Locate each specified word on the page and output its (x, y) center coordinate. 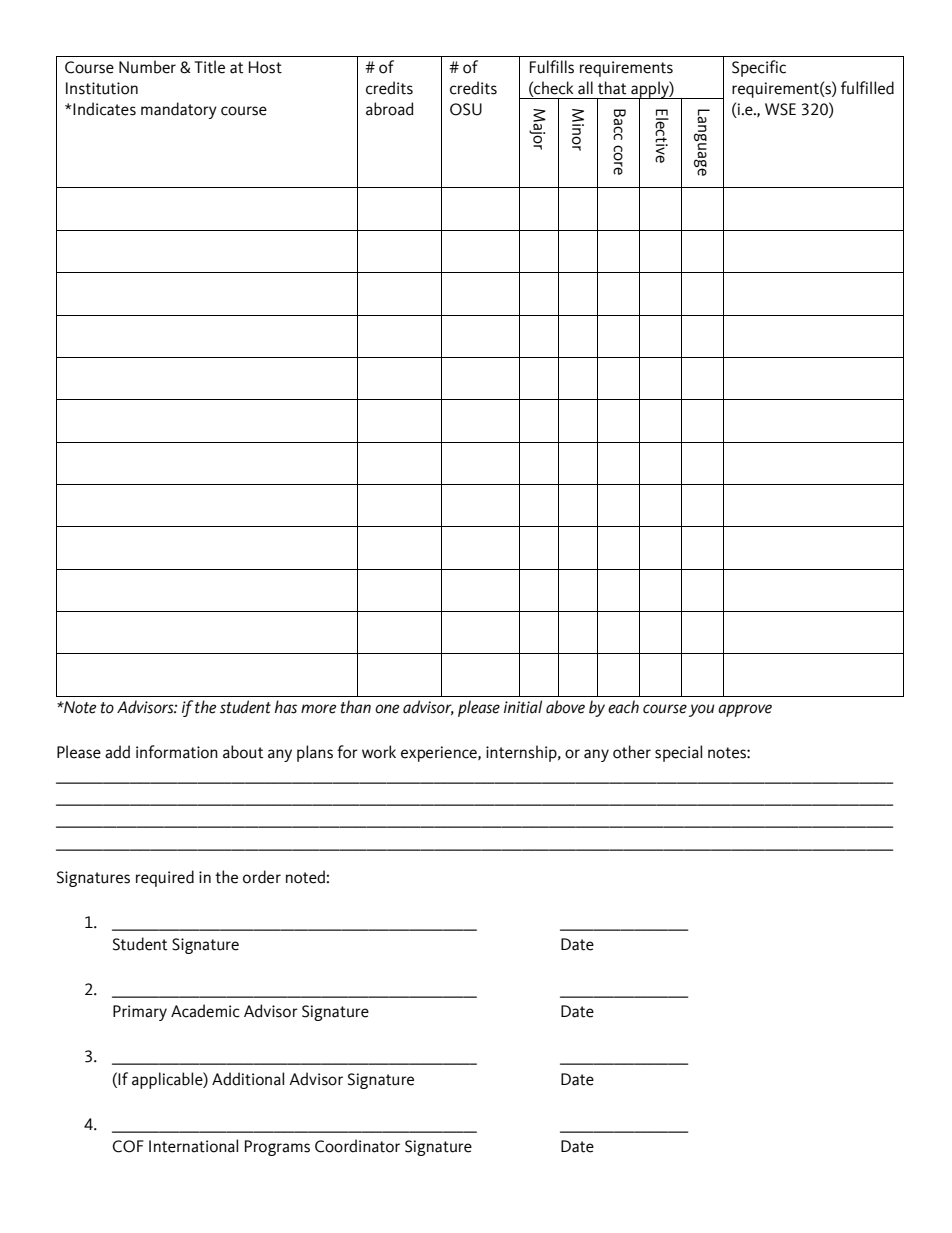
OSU (466, 109)
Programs (277, 1148)
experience (440, 754)
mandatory (179, 110)
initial (523, 707)
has (286, 707)
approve (745, 710)
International (193, 1146)
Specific (759, 68)
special (678, 753)
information (177, 752)
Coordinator (357, 1146)
